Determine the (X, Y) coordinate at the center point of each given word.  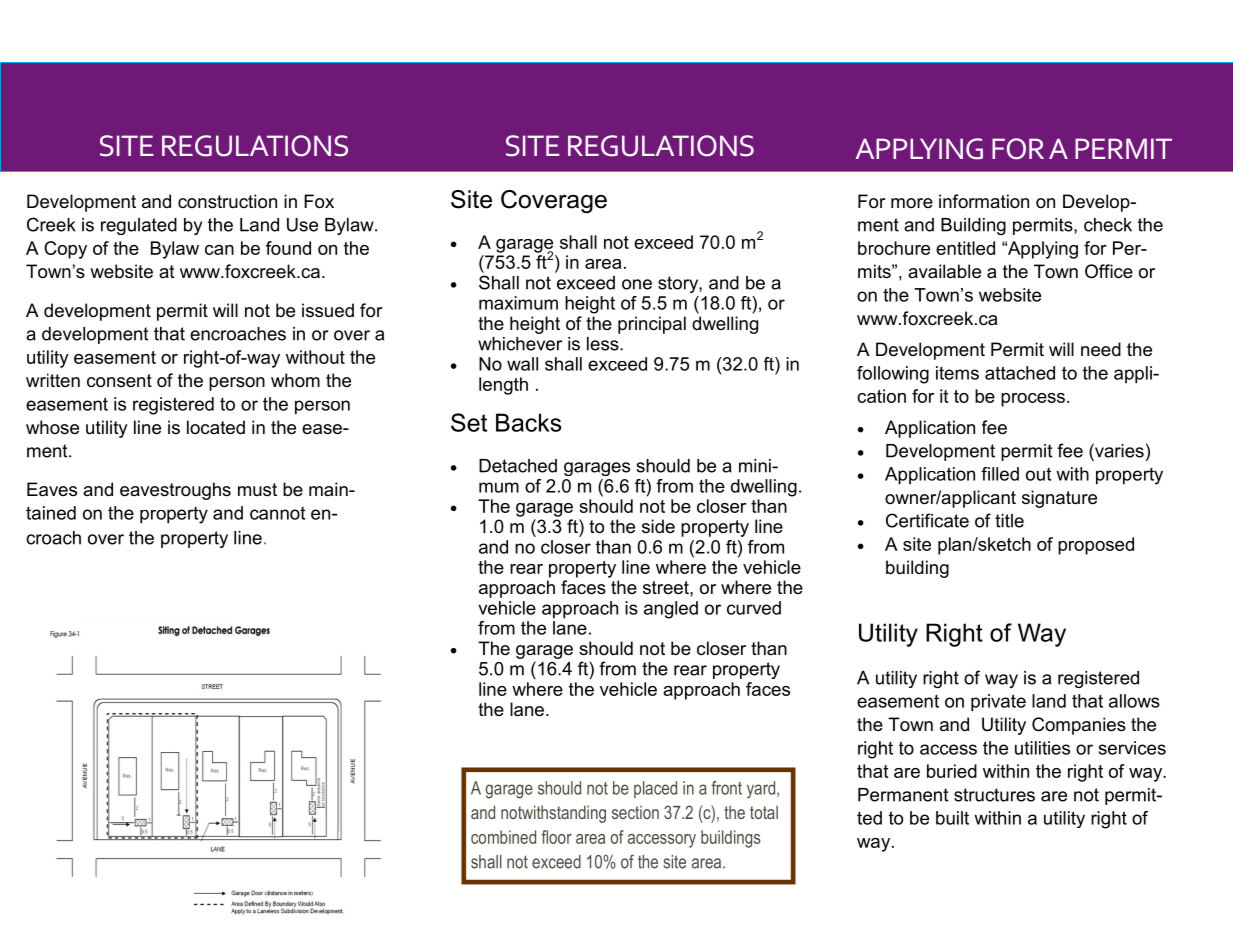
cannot (277, 513)
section (635, 812)
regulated (139, 226)
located (216, 427)
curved (754, 608)
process (1033, 400)
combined (503, 837)
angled (671, 610)
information (984, 201)
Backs (528, 422)
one (637, 284)
